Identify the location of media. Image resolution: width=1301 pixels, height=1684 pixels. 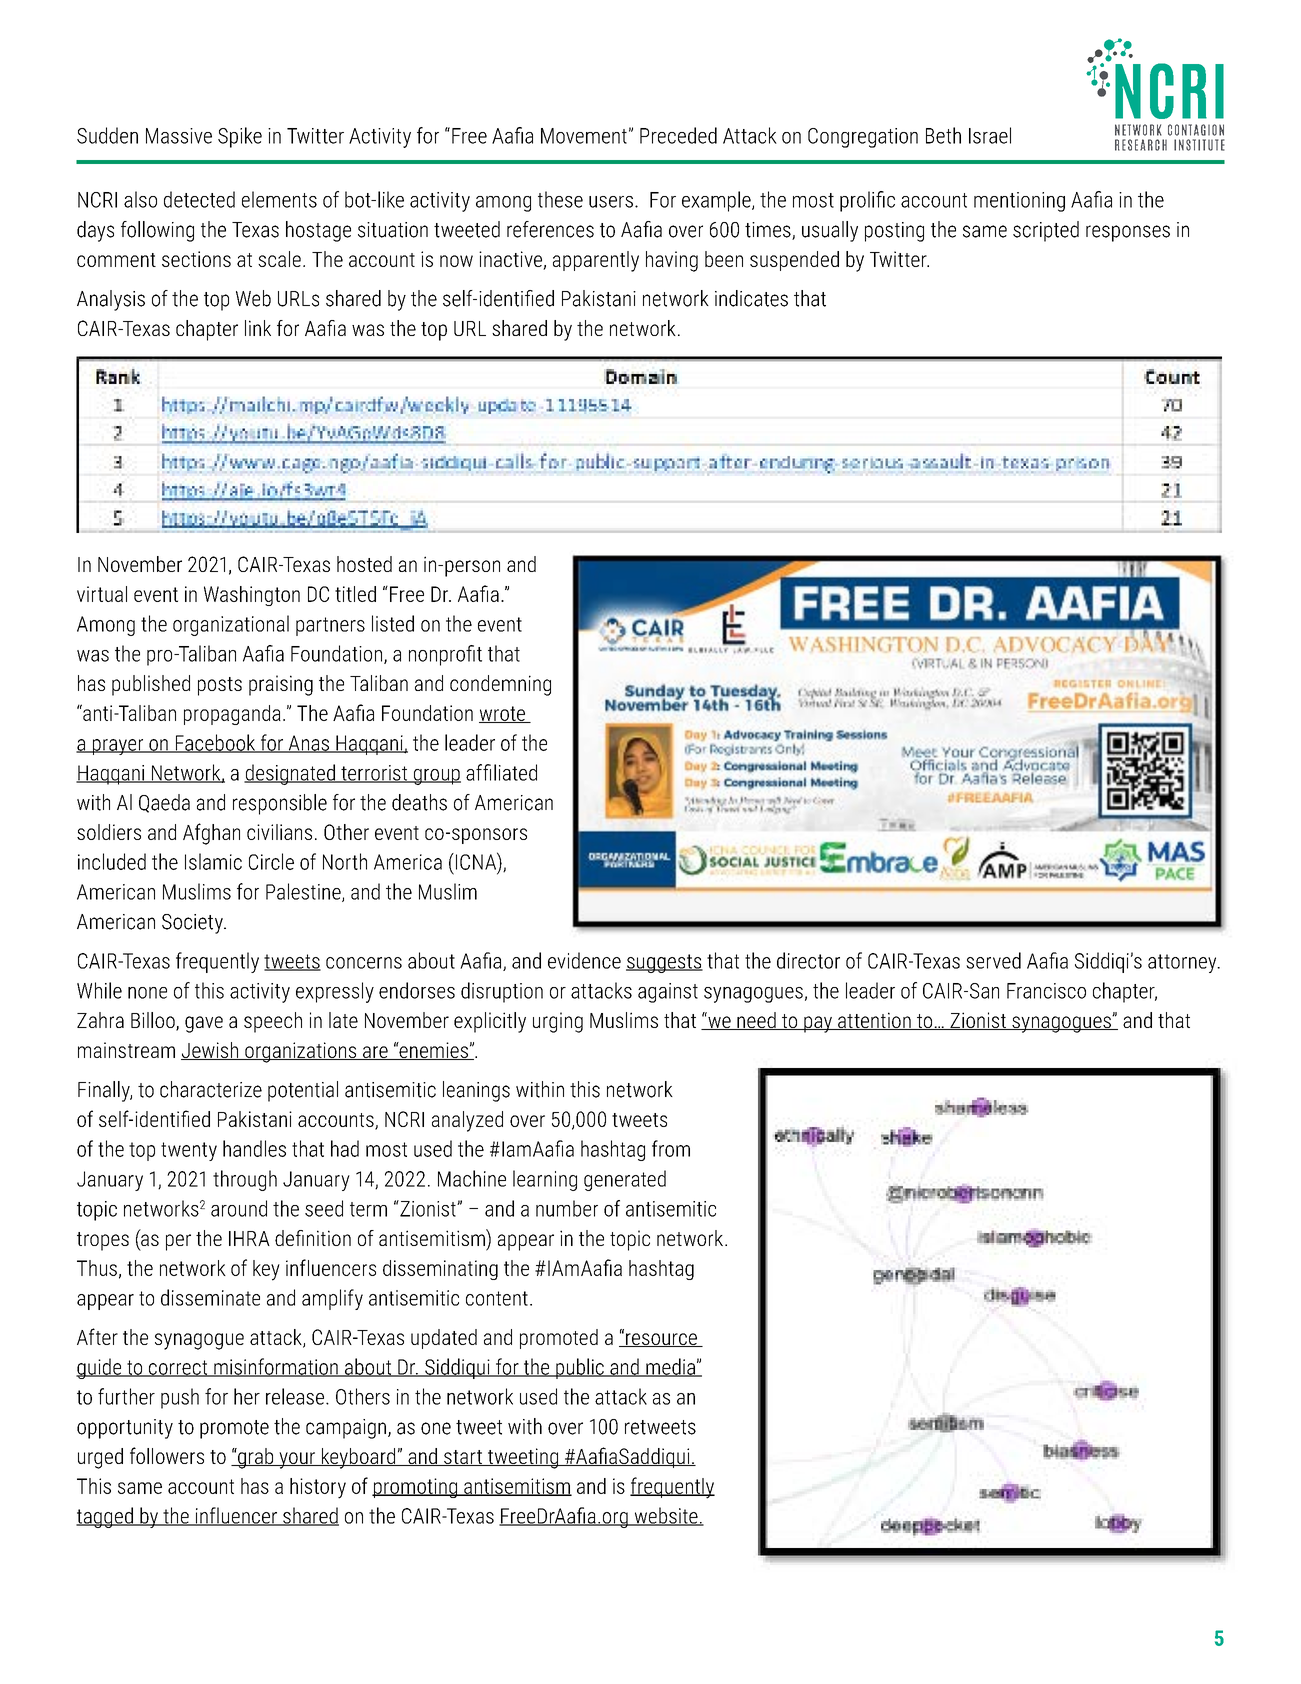
(670, 1367).
